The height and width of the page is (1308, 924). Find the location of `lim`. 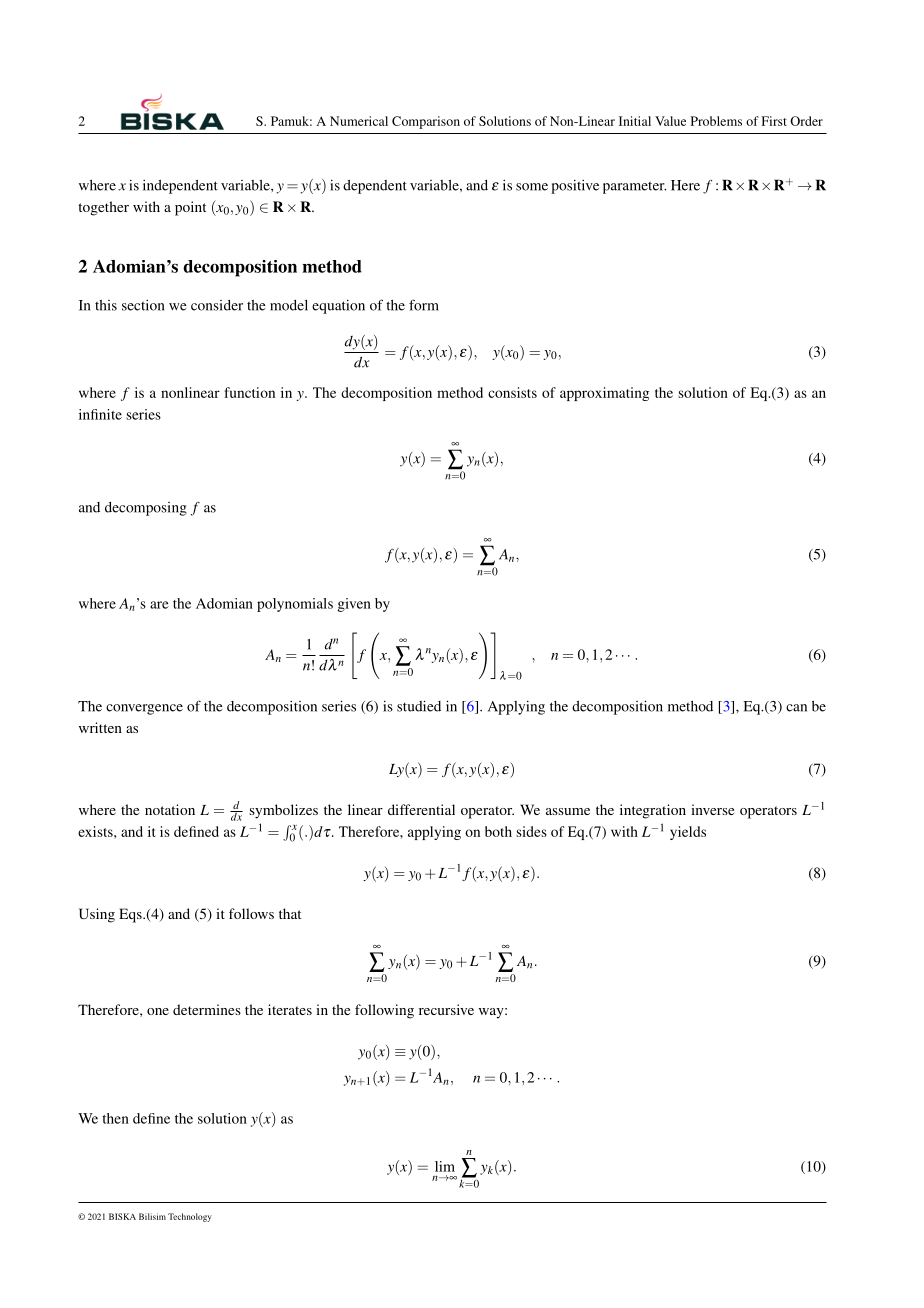

lim is located at coordinates (445, 1166).
